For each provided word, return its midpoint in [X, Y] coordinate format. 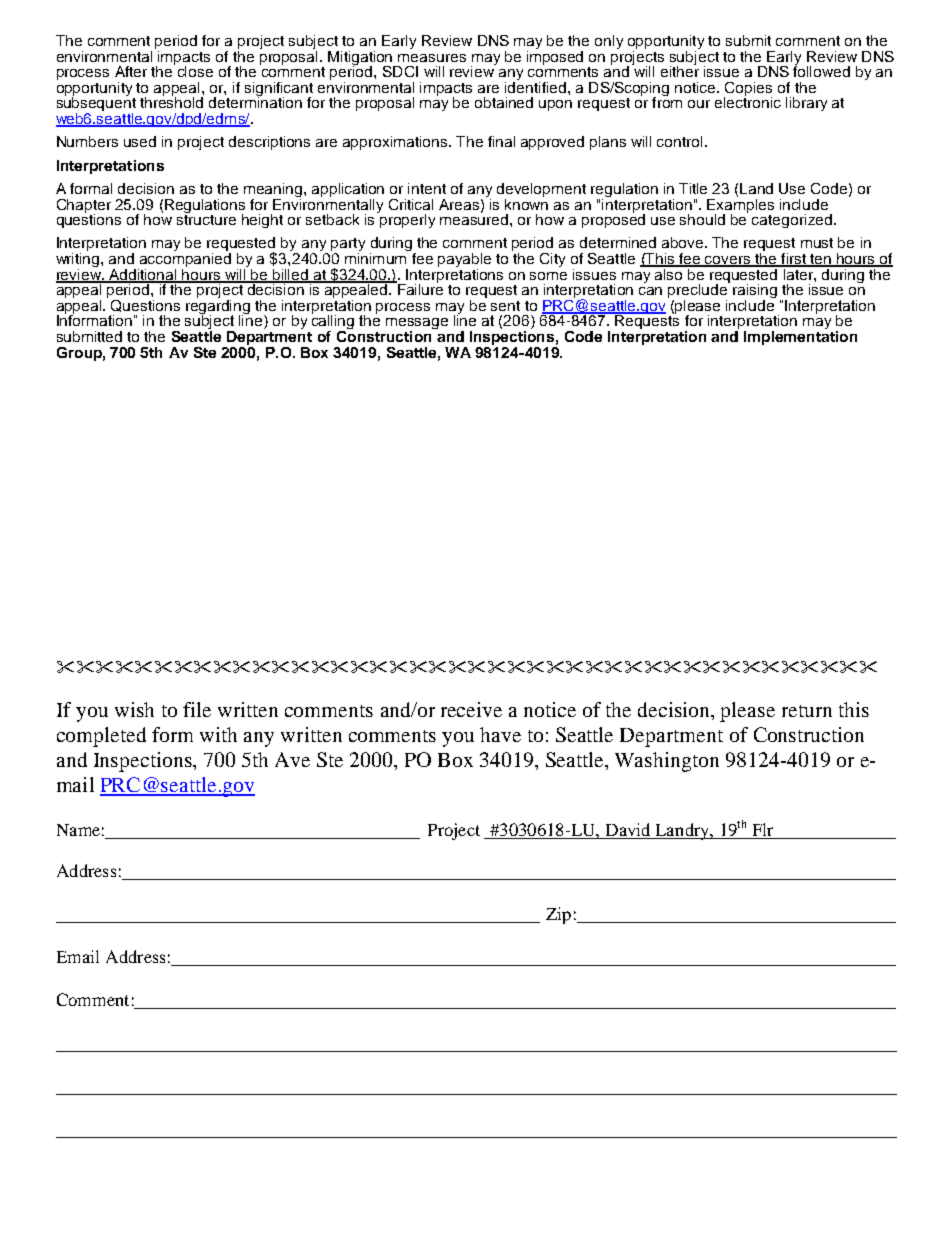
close [195, 71]
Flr [763, 829]
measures [432, 58]
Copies [748, 90]
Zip [558, 915]
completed [101, 737]
